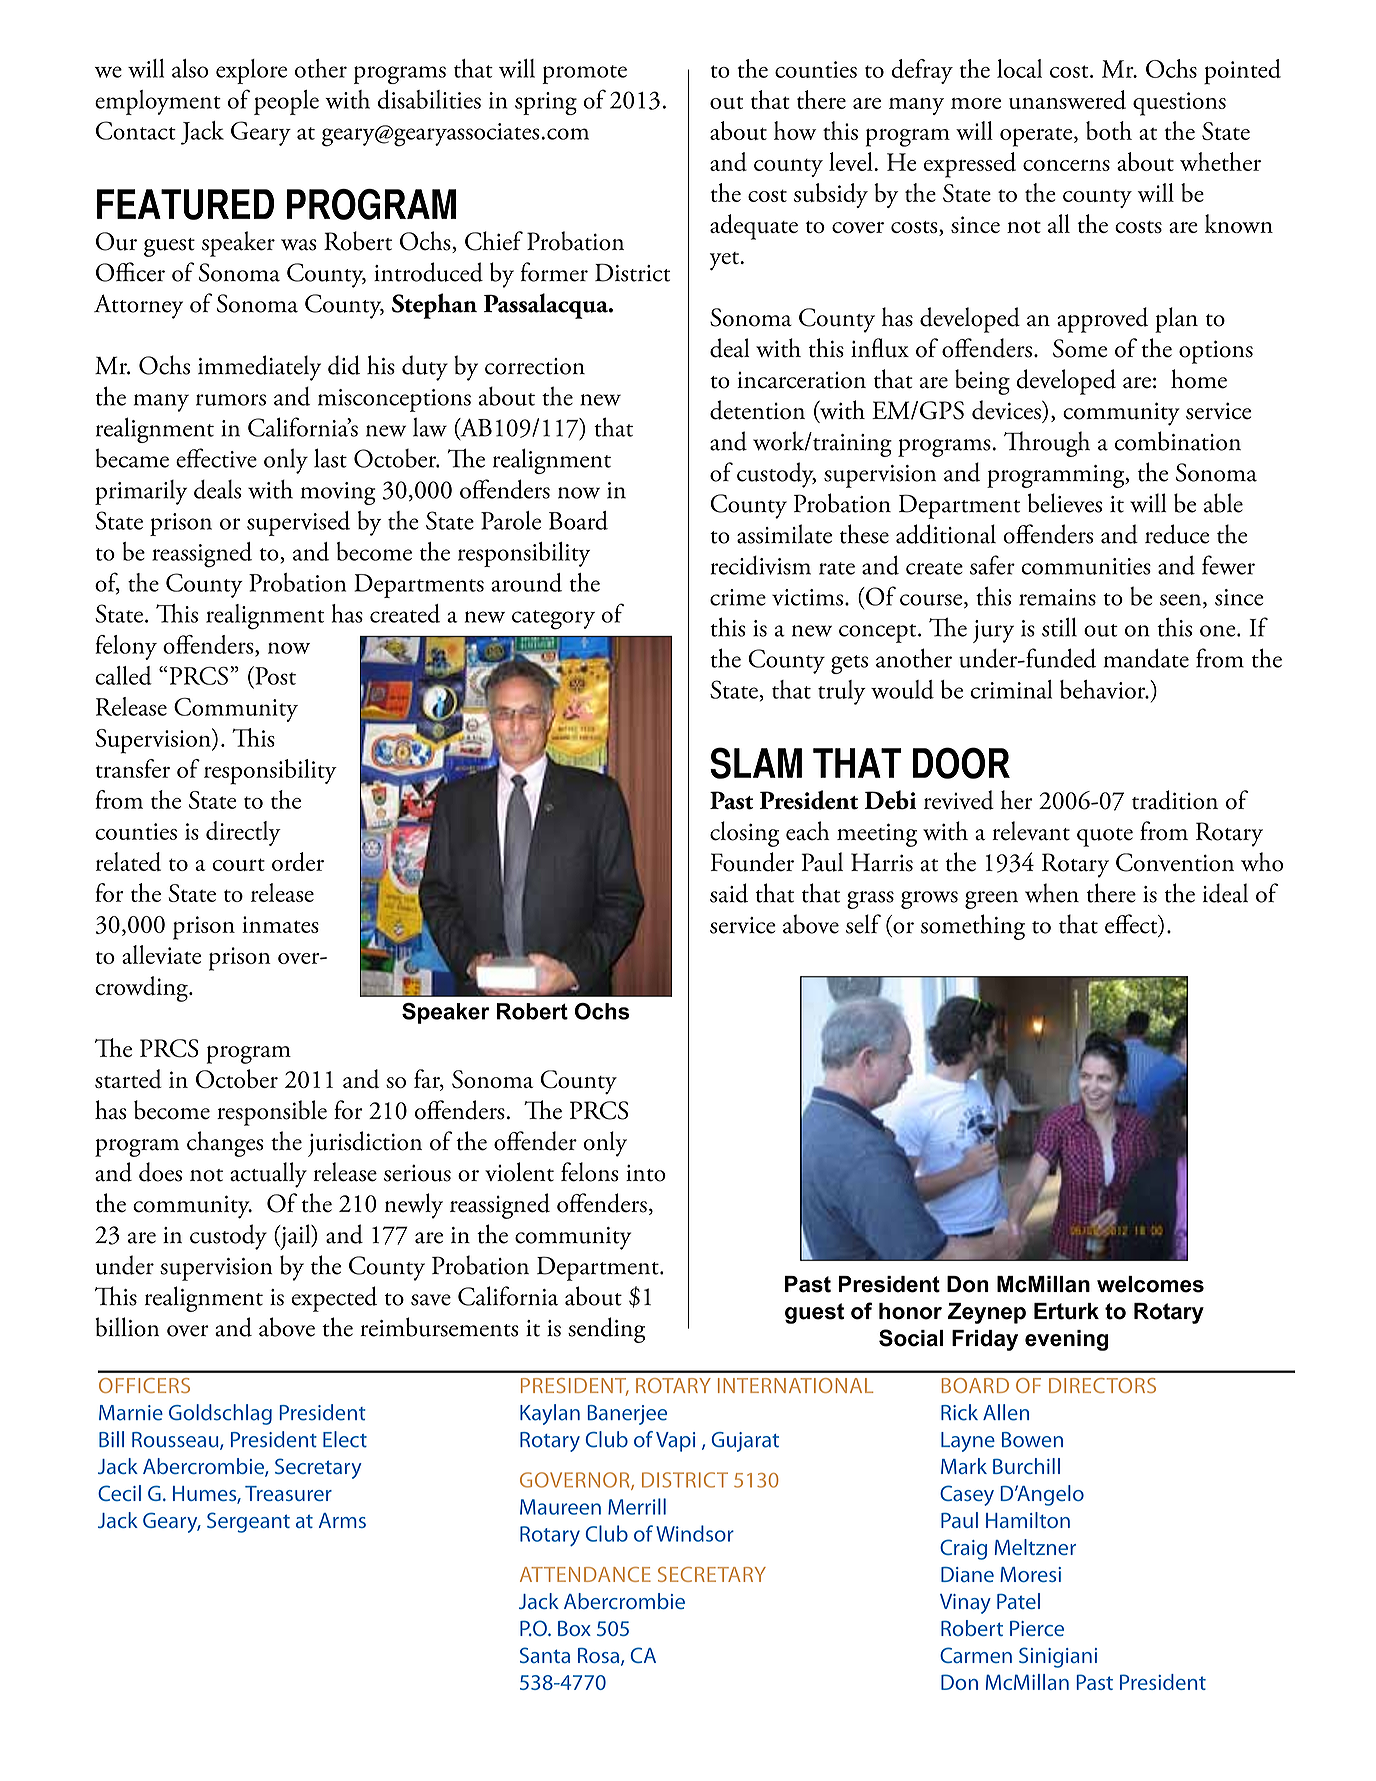  I want to click on mandate, so click(1146, 658).
